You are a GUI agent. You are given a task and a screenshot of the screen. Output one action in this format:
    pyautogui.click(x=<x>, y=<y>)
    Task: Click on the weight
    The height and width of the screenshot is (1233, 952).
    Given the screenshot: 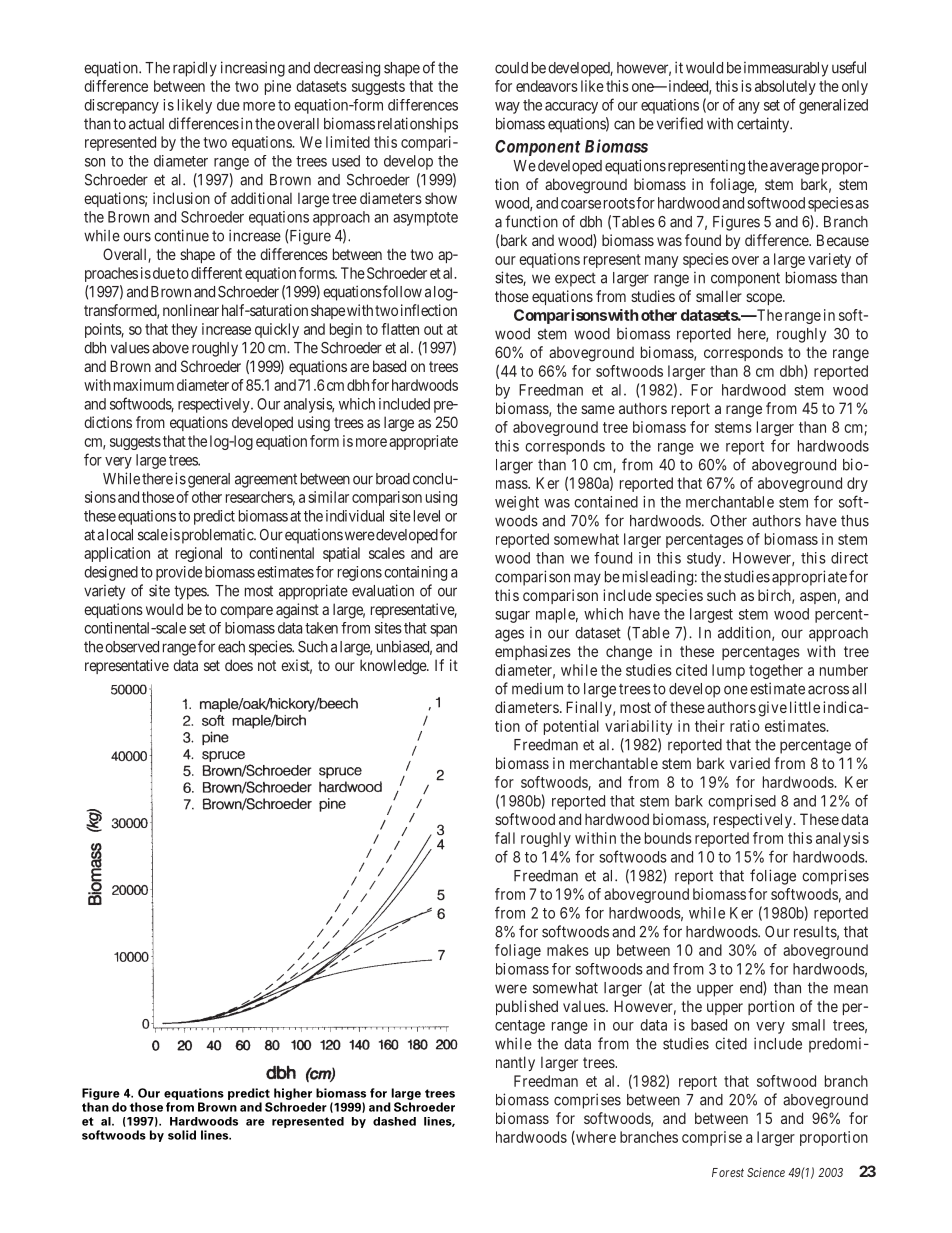 What is the action you would take?
    pyautogui.click(x=517, y=503)
